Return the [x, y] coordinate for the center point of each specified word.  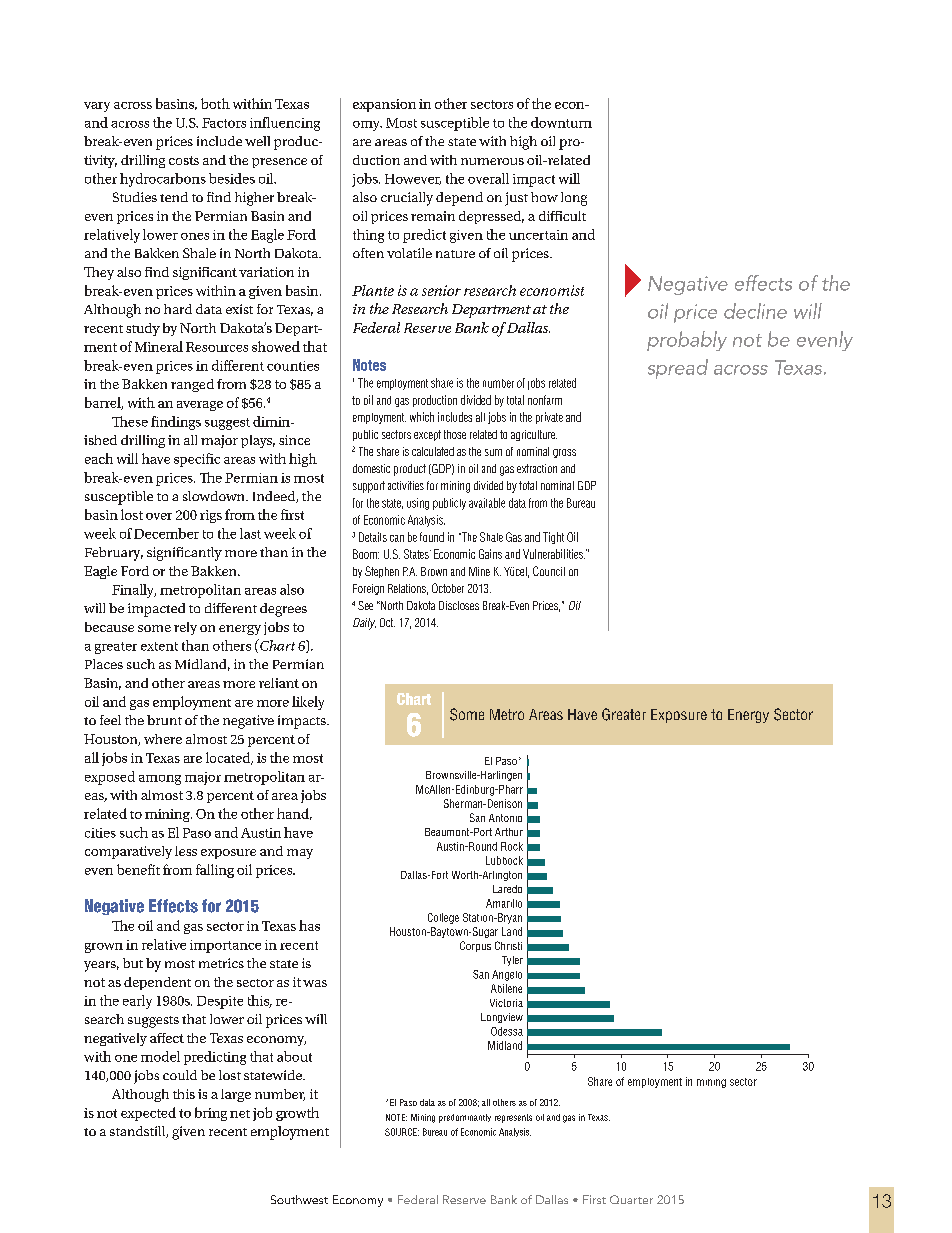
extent [159, 646]
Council [549, 571]
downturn [561, 122]
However [413, 179]
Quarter [631, 1199]
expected [148, 1114]
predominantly [465, 1118]
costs [184, 160]
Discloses [459, 605]
